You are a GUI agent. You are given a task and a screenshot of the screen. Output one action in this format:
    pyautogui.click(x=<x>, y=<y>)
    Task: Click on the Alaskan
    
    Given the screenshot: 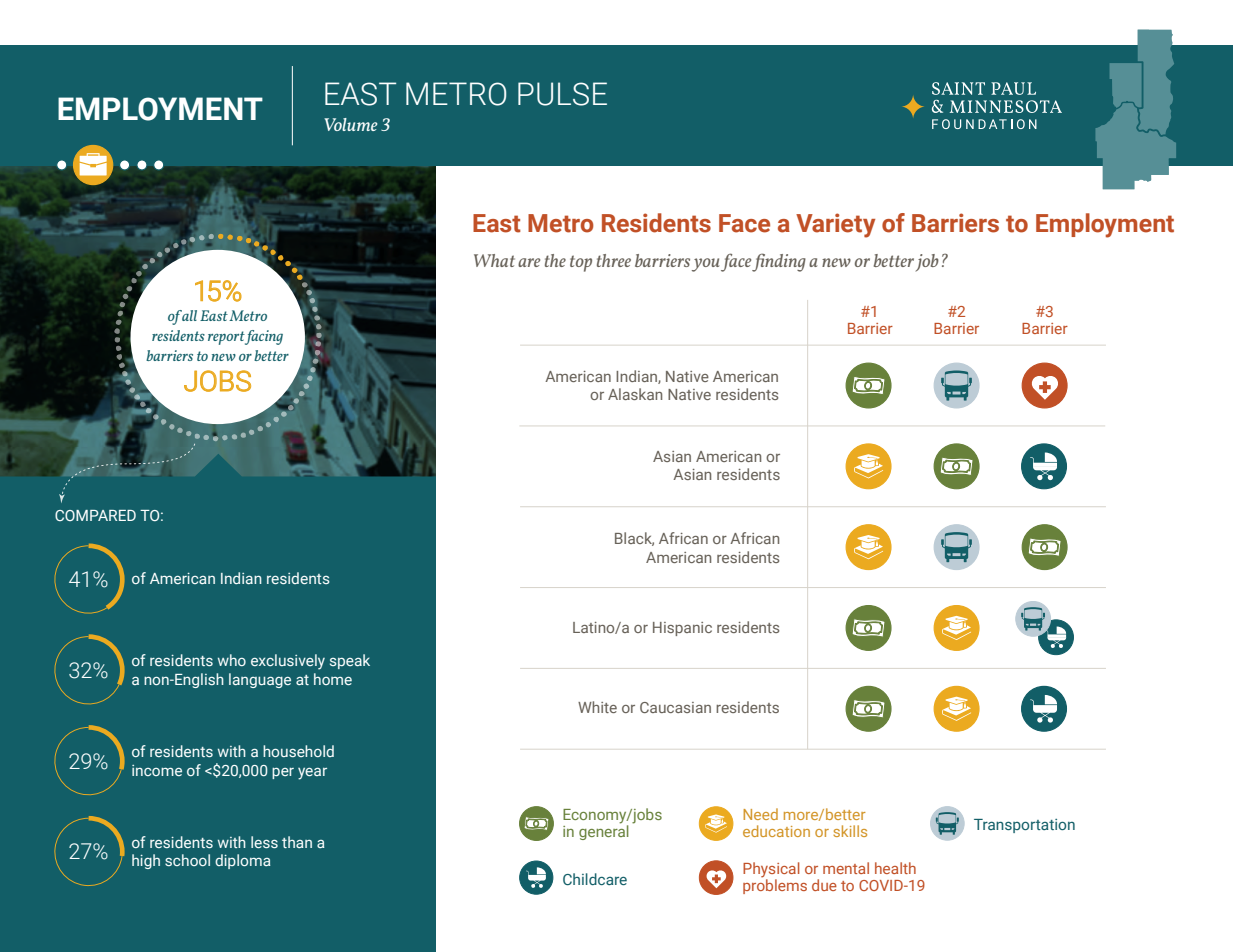 What is the action you would take?
    pyautogui.click(x=635, y=394)
